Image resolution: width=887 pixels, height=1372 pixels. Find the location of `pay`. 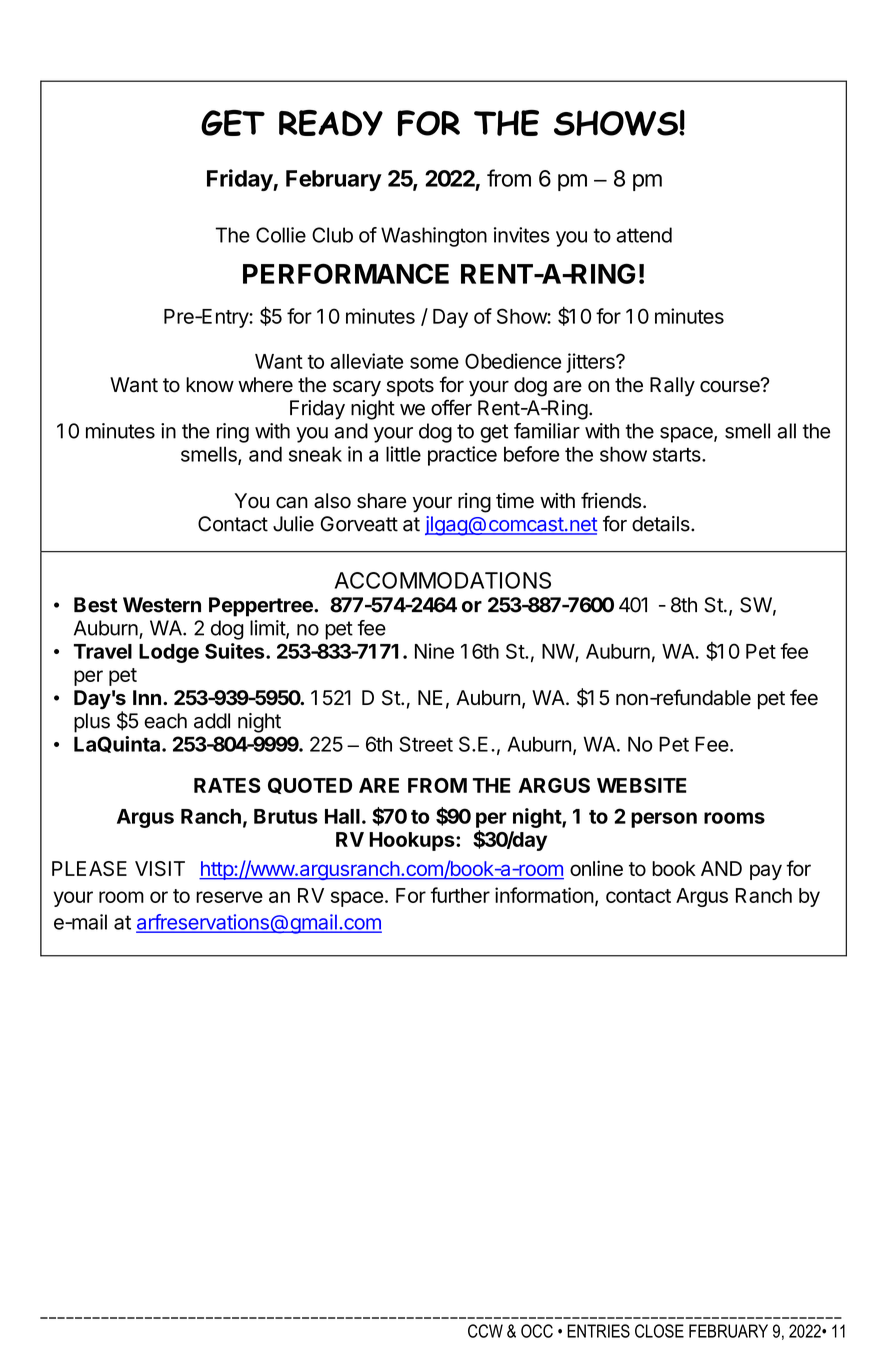

pay is located at coordinates (766, 872).
